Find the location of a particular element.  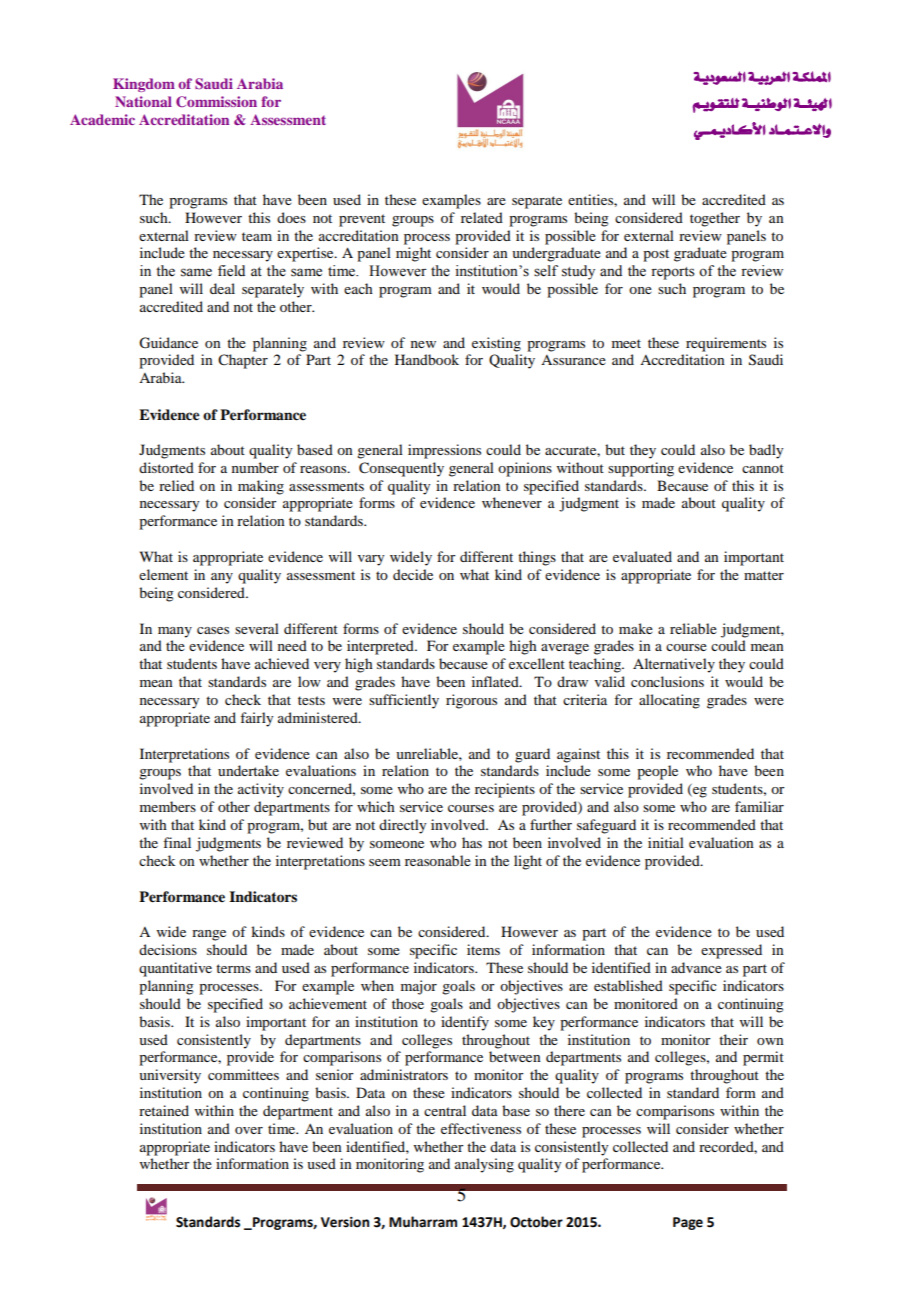

items is located at coordinates (483, 949).
